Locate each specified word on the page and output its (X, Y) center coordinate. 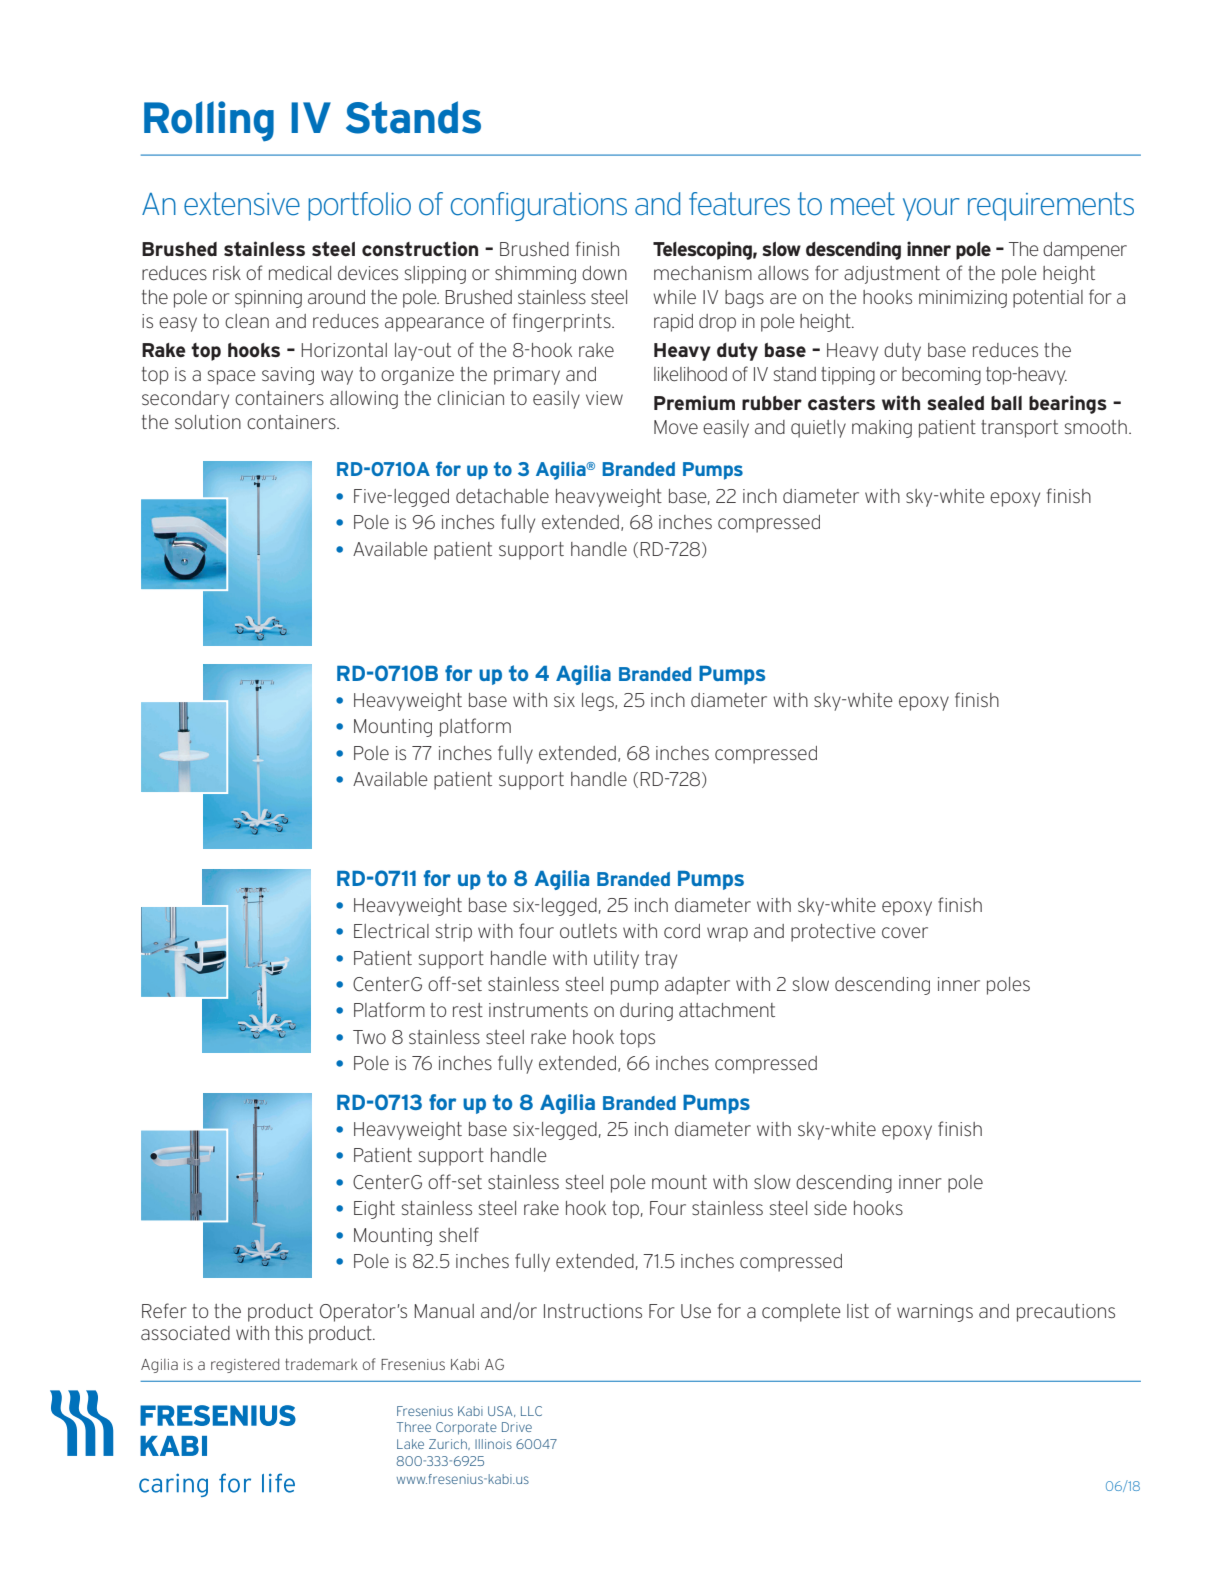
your (931, 209)
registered (245, 1365)
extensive (242, 204)
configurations (539, 206)
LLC (531, 1411)
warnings (935, 1313)
